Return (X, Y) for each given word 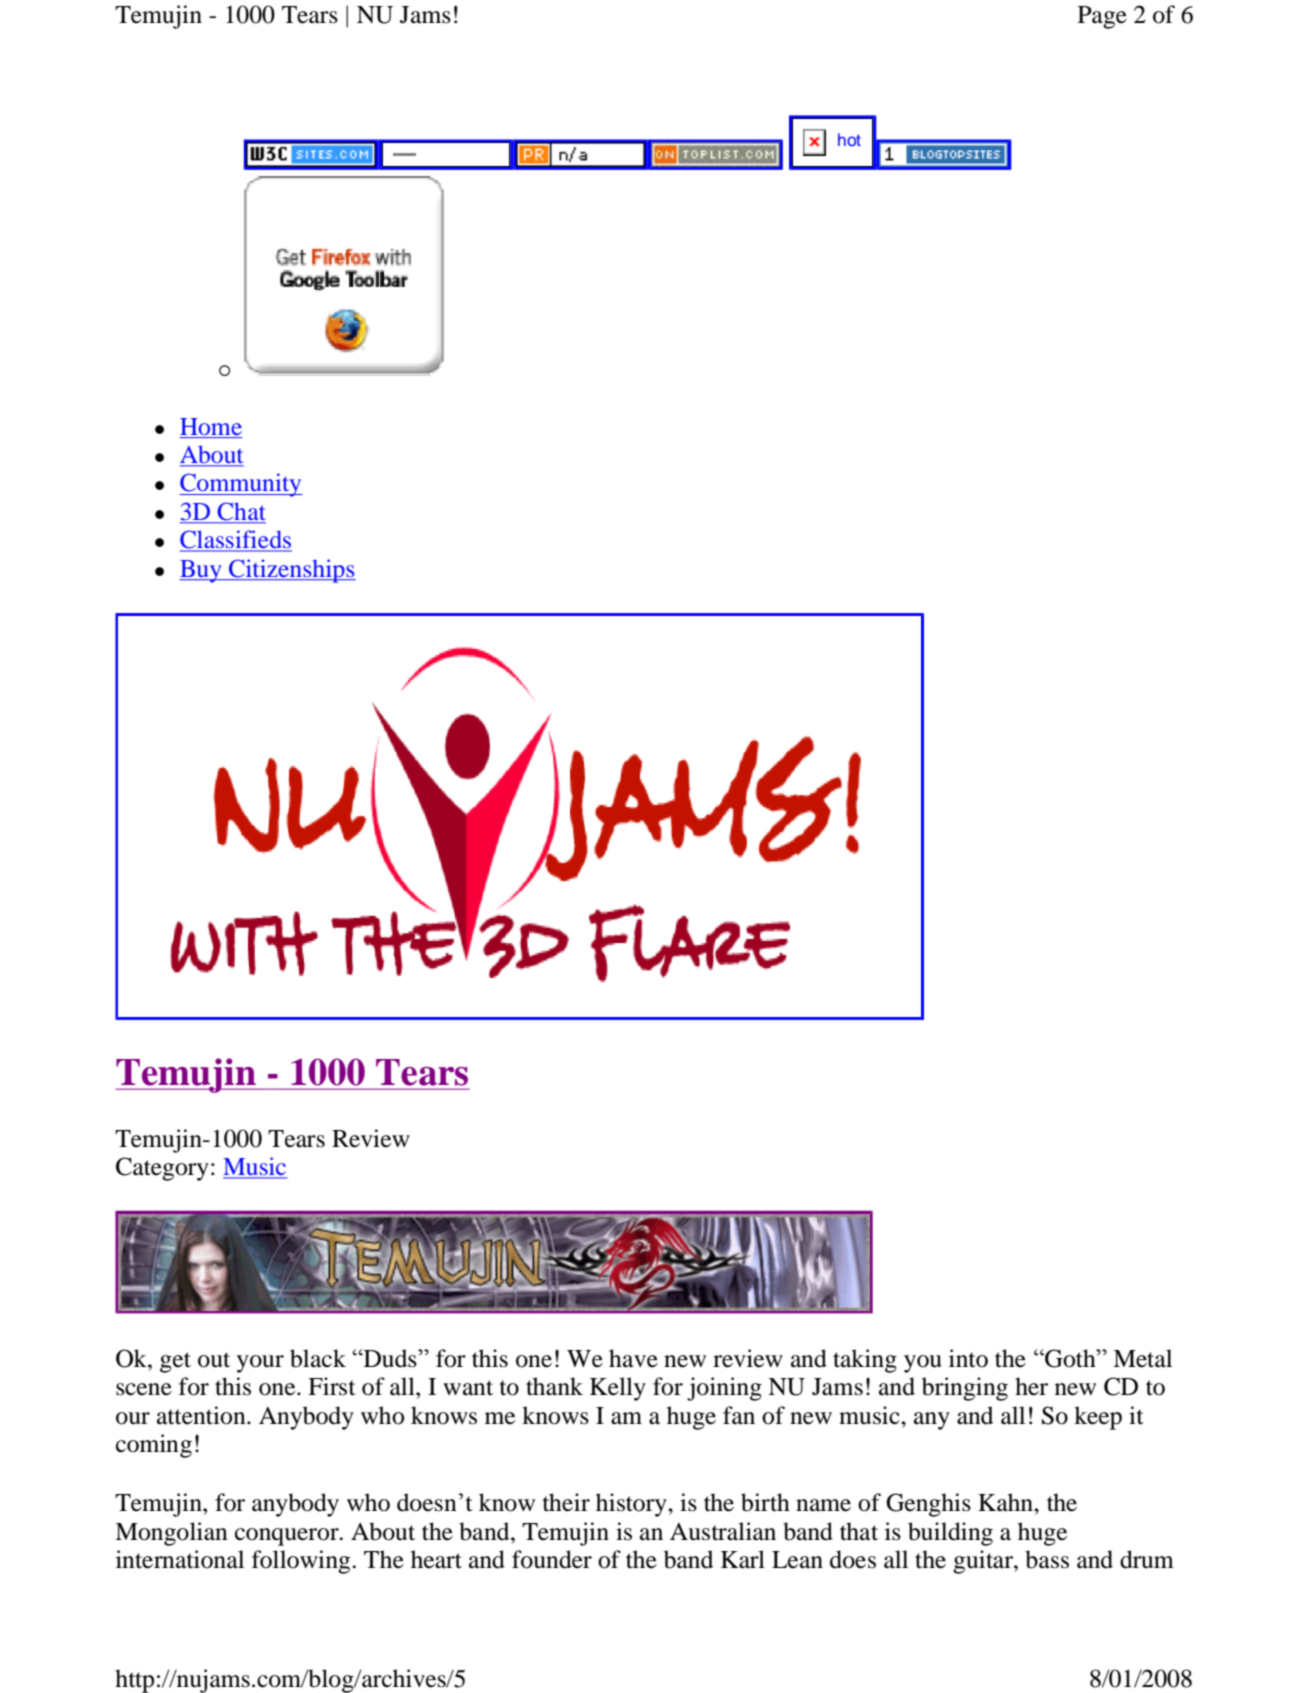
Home (211, 426)
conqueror (288, 1537)
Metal (1142, 1358)
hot (849, 139)
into (968, 1358)
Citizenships (291, 571)
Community (241, 485)
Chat (240, 512)
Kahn (1006, 1502)
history (632, 1505)
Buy (202, 571)
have (633, 1358)
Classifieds (236, 540)
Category (162, 1169)
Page (1102, 17)
